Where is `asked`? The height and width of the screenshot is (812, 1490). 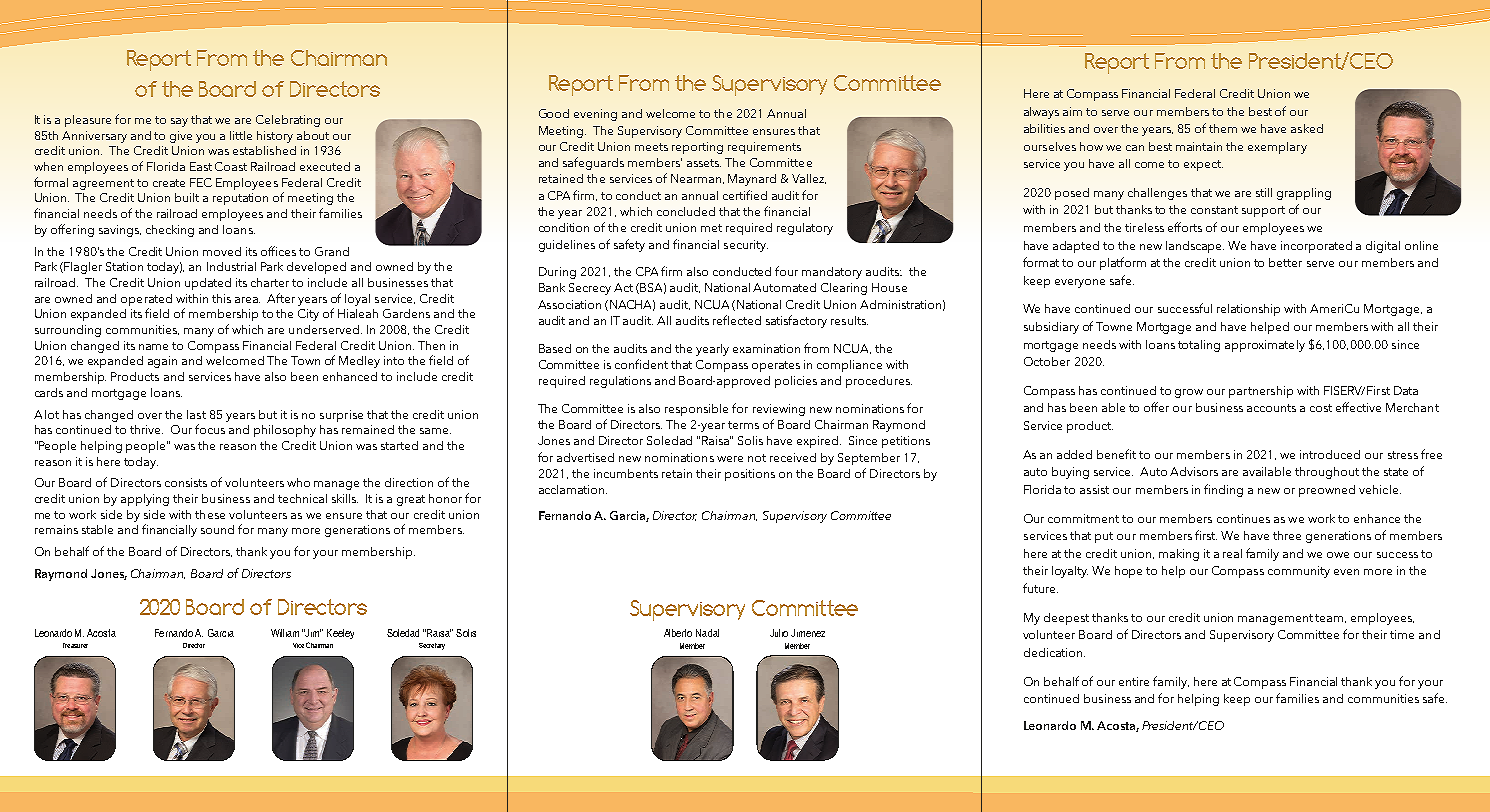 asked is located at coordinates (1307, 128).
